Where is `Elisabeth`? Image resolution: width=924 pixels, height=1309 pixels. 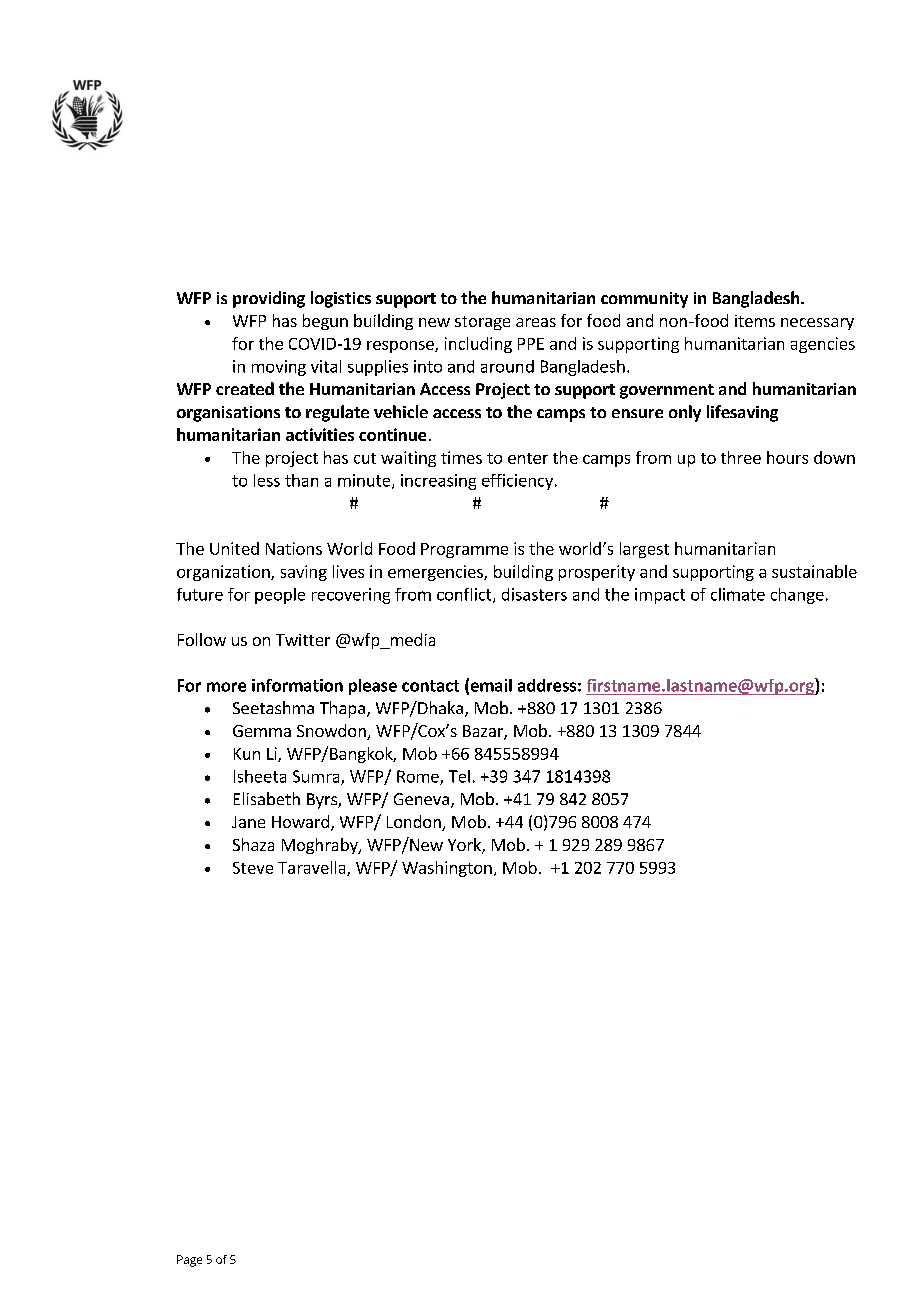
Elisabeth is located at coordinates (267, 798).
